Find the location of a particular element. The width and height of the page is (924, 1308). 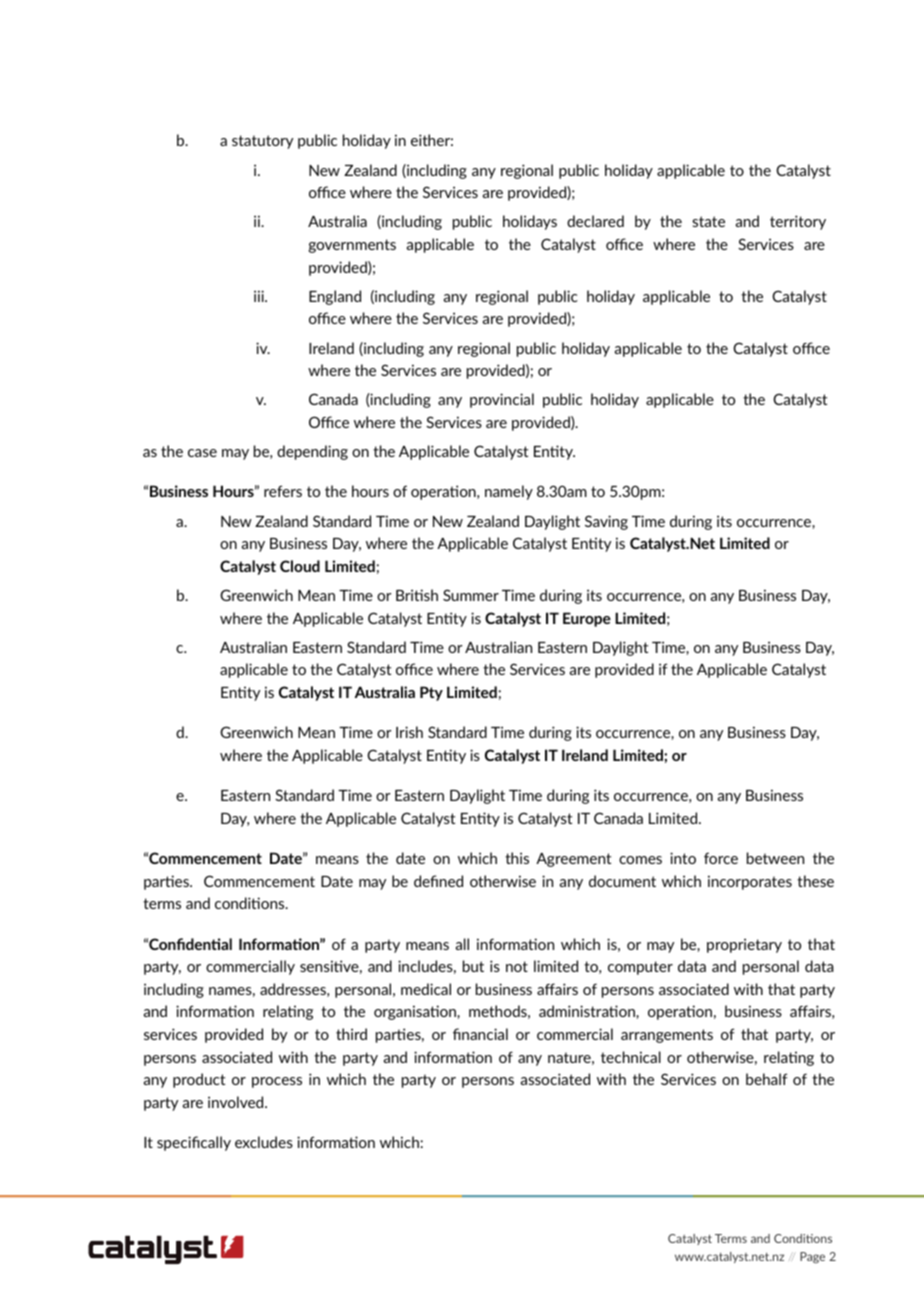

incorporates is located at coordinates (750, 882).
